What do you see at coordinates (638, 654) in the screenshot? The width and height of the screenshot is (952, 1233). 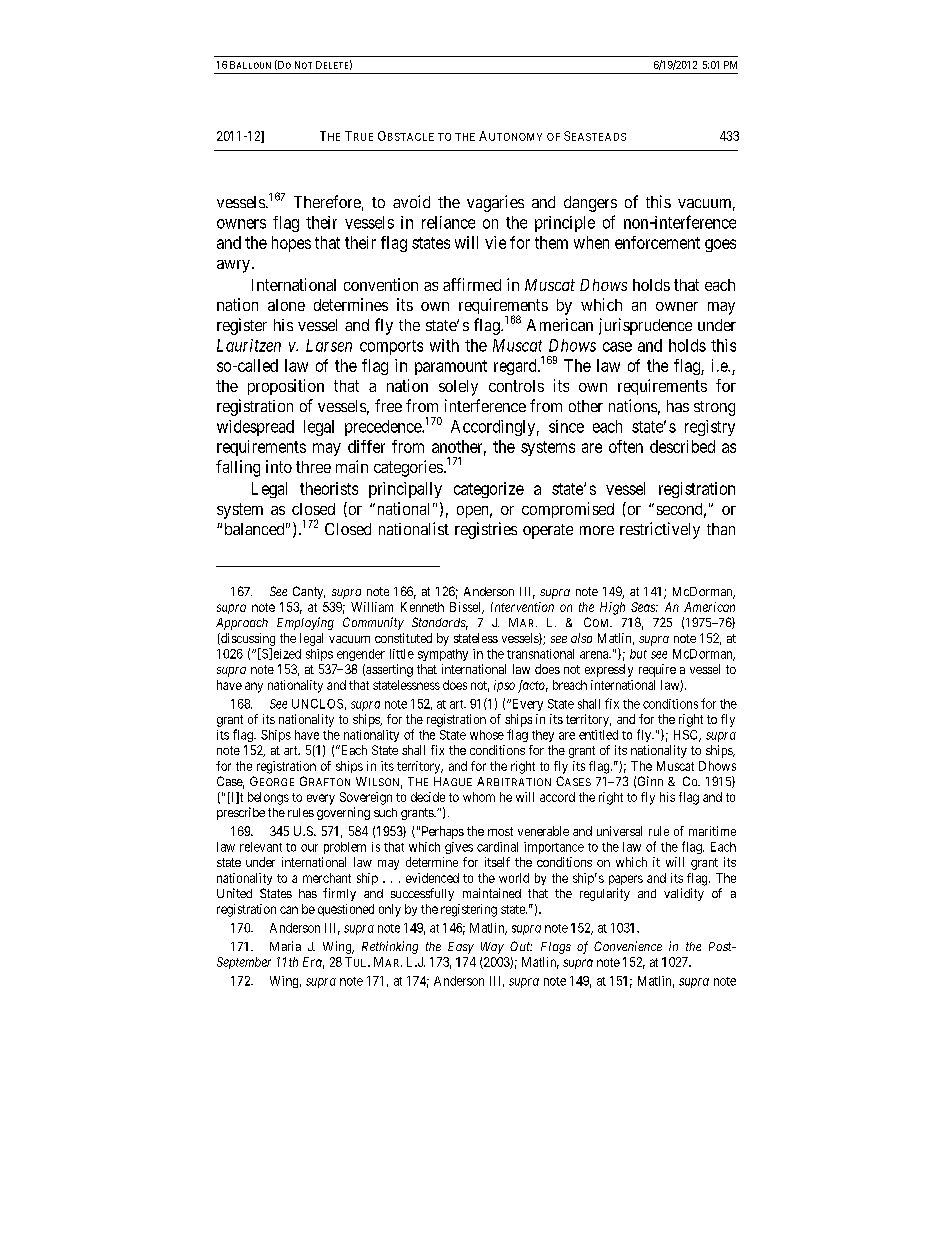 I see `but` at bounding box center [638, 654].
